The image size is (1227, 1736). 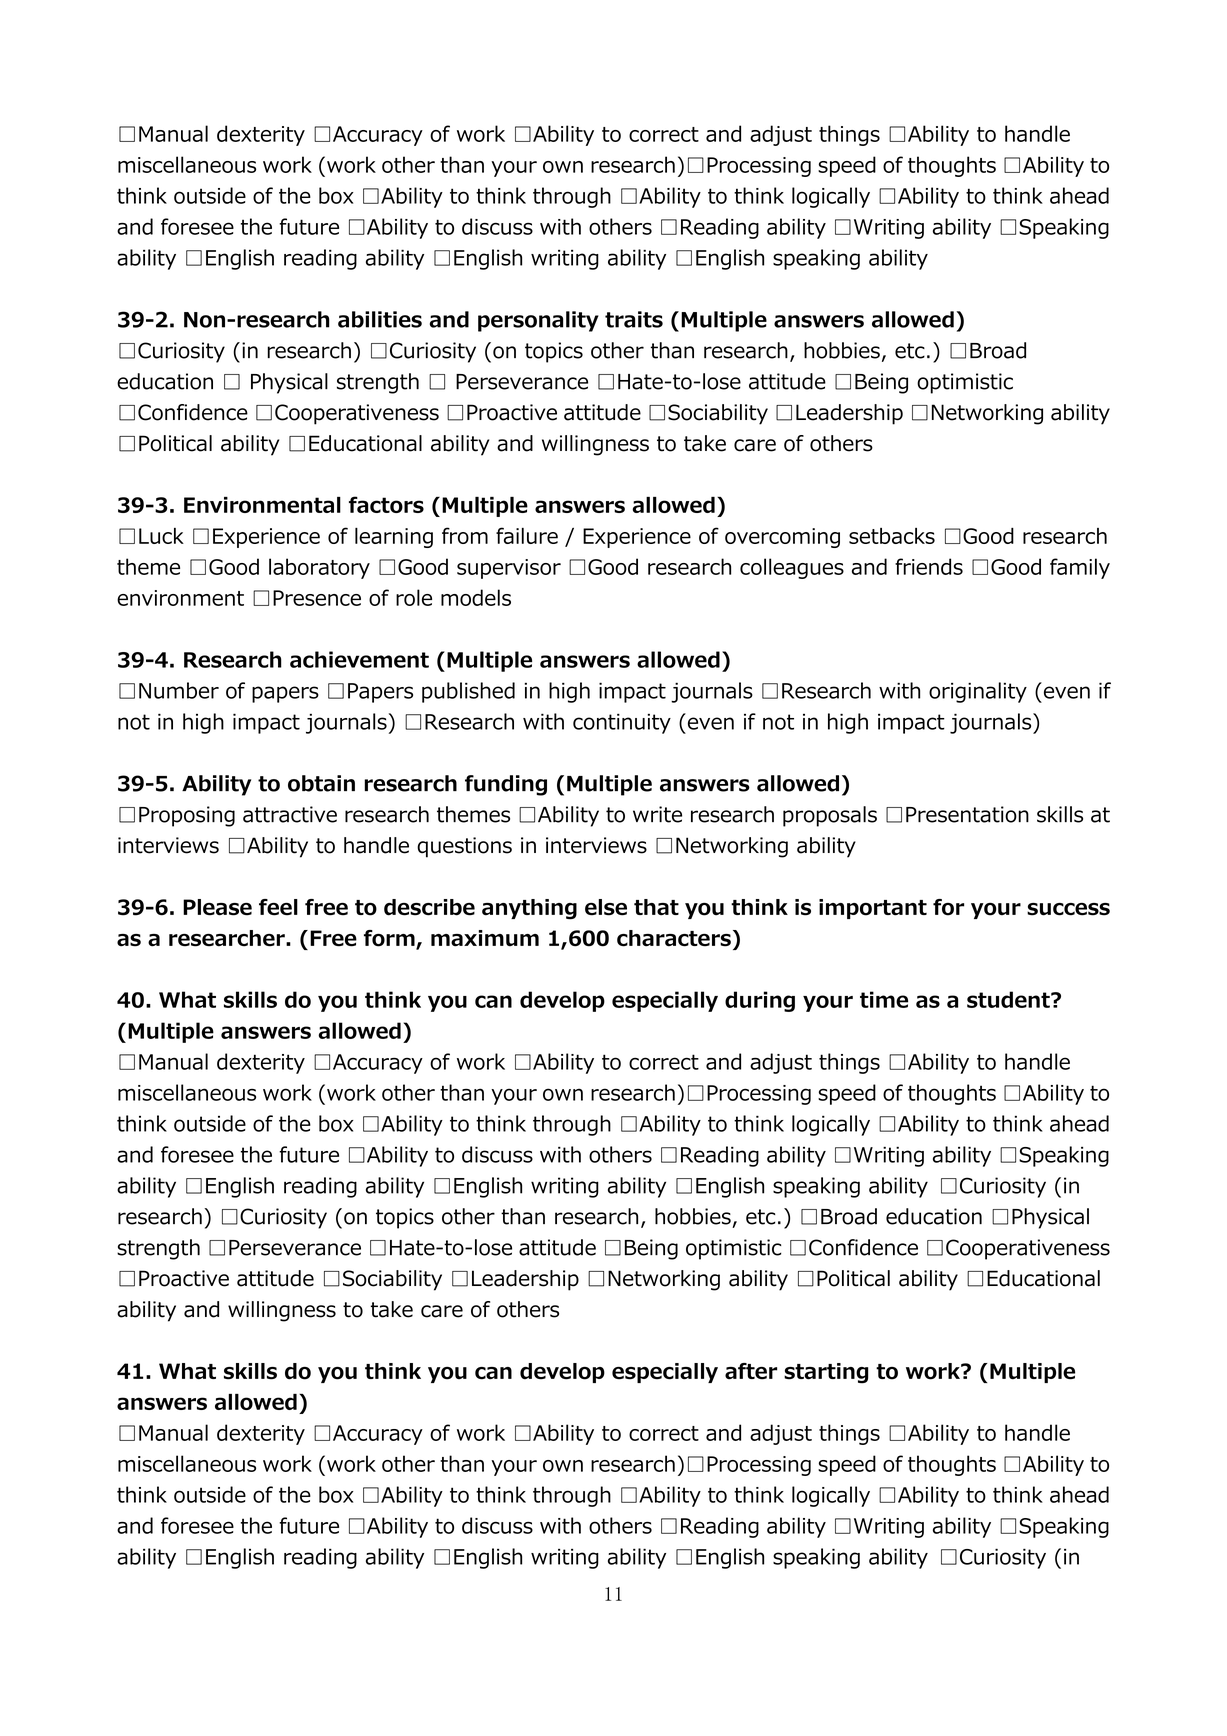 I want to click on setbacks, so click(x=892, y=536).
